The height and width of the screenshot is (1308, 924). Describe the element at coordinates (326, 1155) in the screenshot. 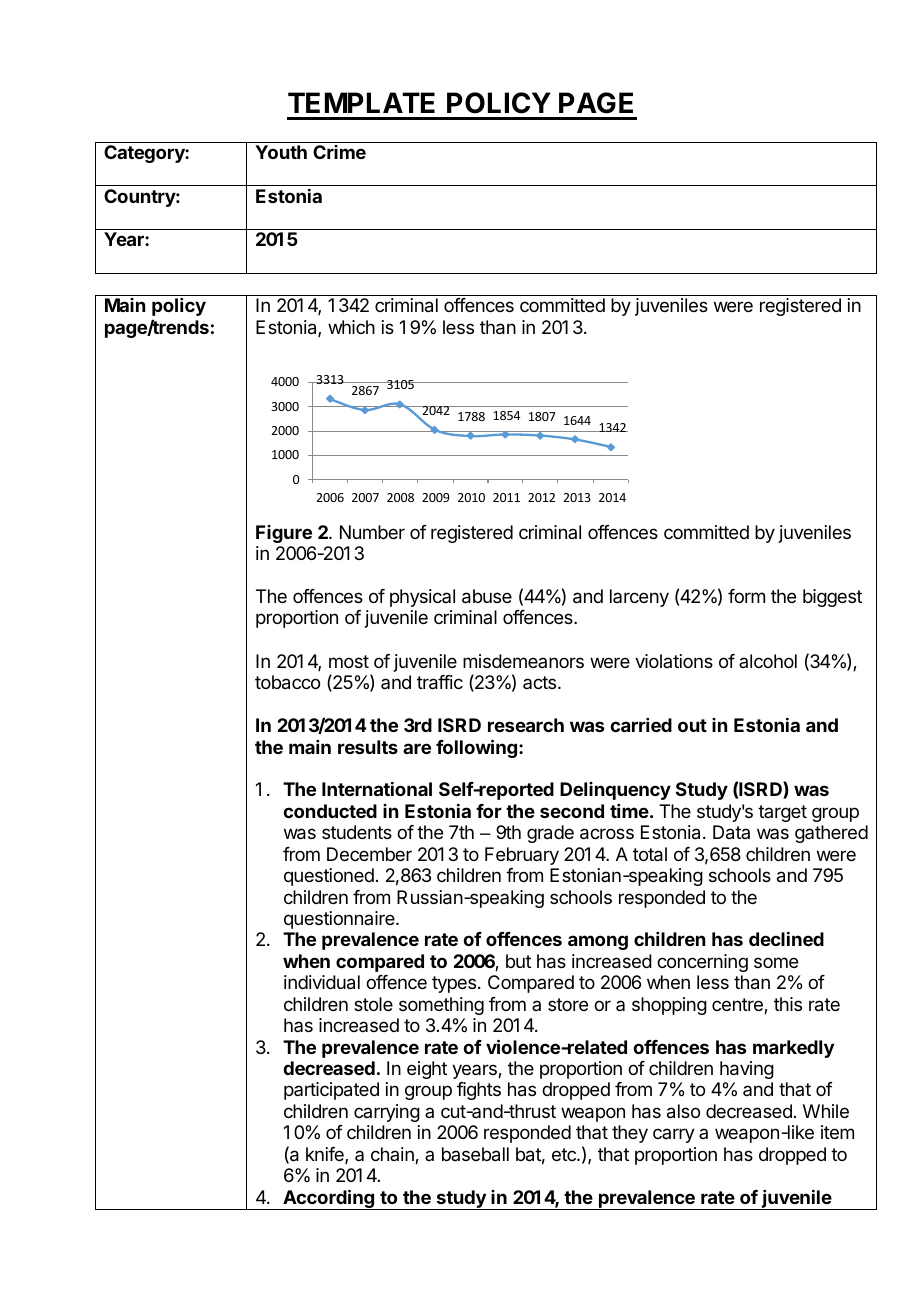

I see `knife` at that location.
